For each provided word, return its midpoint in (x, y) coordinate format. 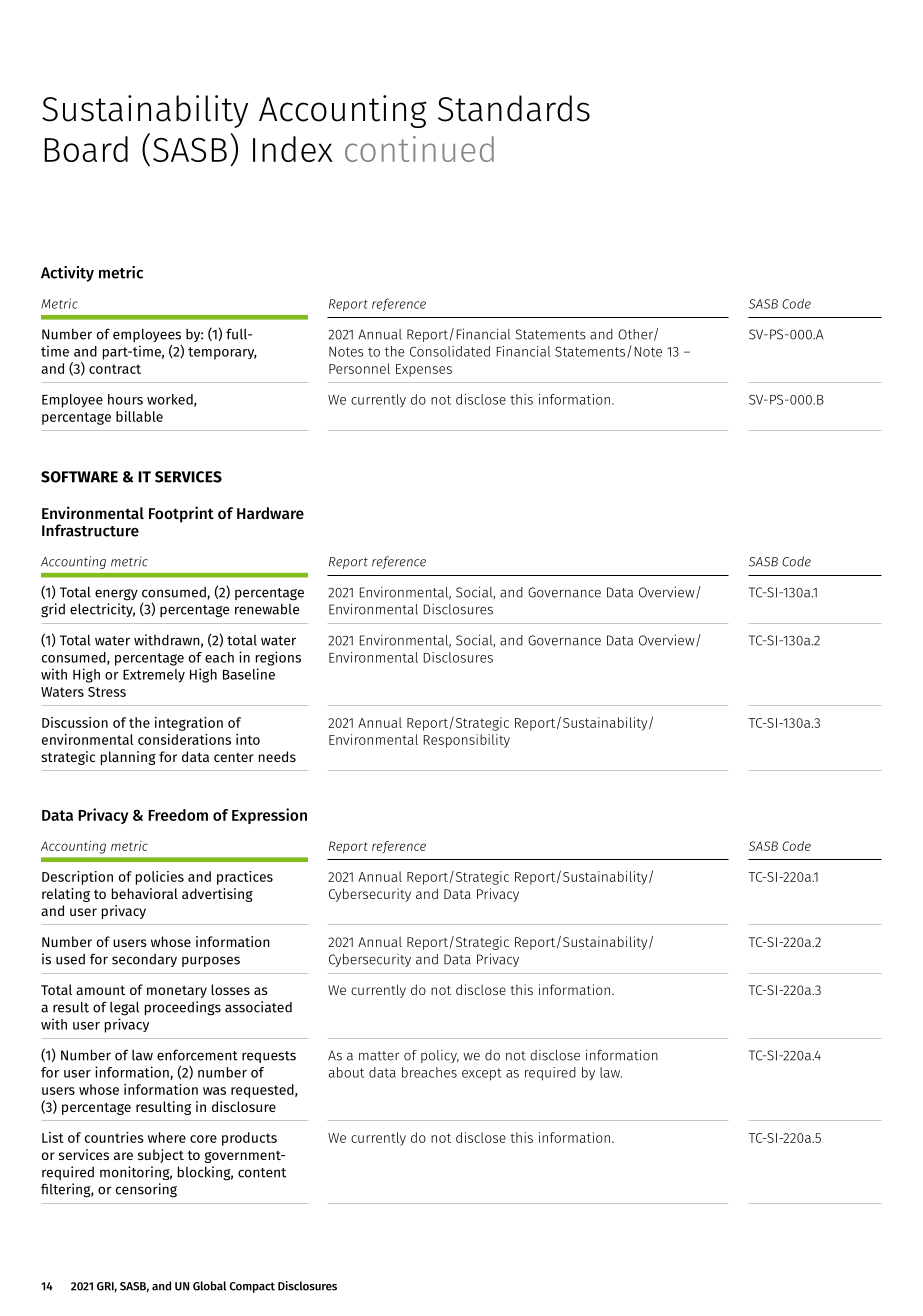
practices (245, 878)
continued (419, 149)
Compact (252, 1287)
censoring (146, 1190)
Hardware (270, 513)
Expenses (424, 370)
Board (86, 149)
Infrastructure (90, 530)
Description (77, 878)
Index (293, 149)
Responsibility (467, 741)
